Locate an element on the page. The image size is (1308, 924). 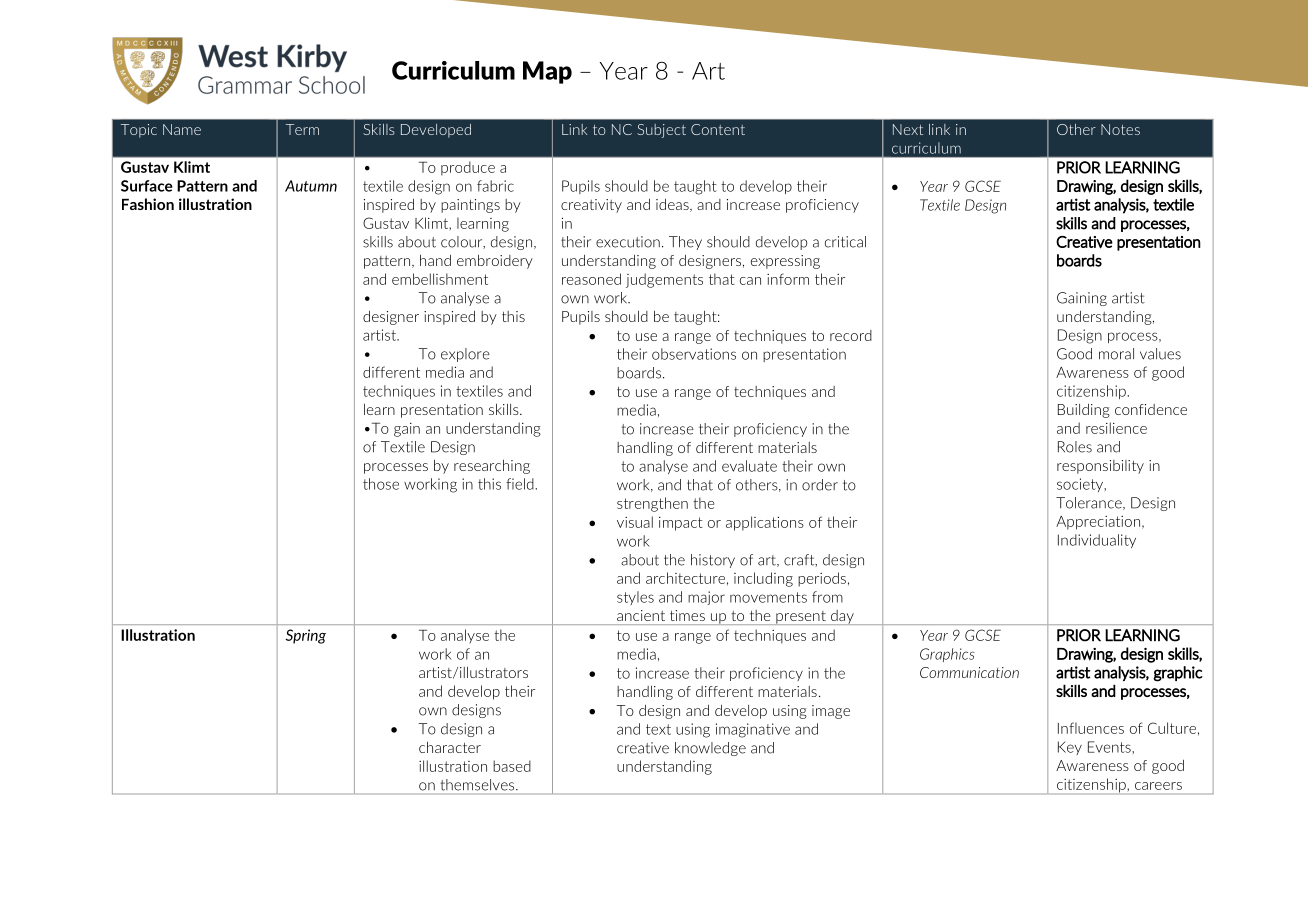
styles is located at coordinates (635, 598).
